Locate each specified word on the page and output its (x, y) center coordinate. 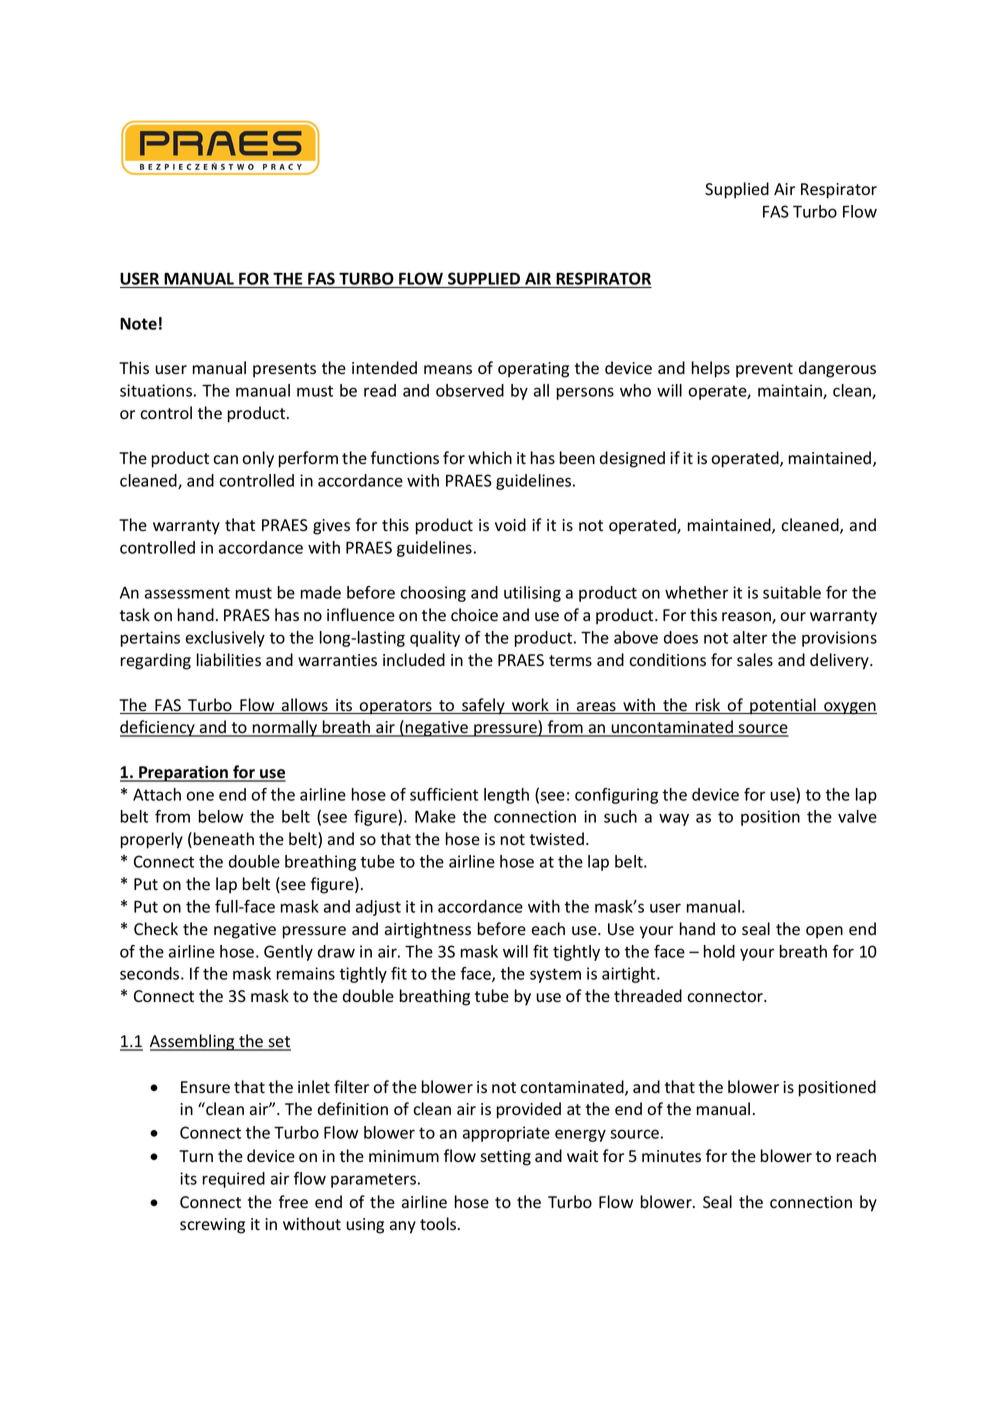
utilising (532, 594)
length (506, 796)
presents (284, 370)
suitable (792, 592)
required (234, 1180)
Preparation (183, 773)
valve (857, 816)
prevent (764, 370)
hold (719, 951)
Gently (288, 953)
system (555, 975)
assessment (187, 593)
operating (533, 370)
